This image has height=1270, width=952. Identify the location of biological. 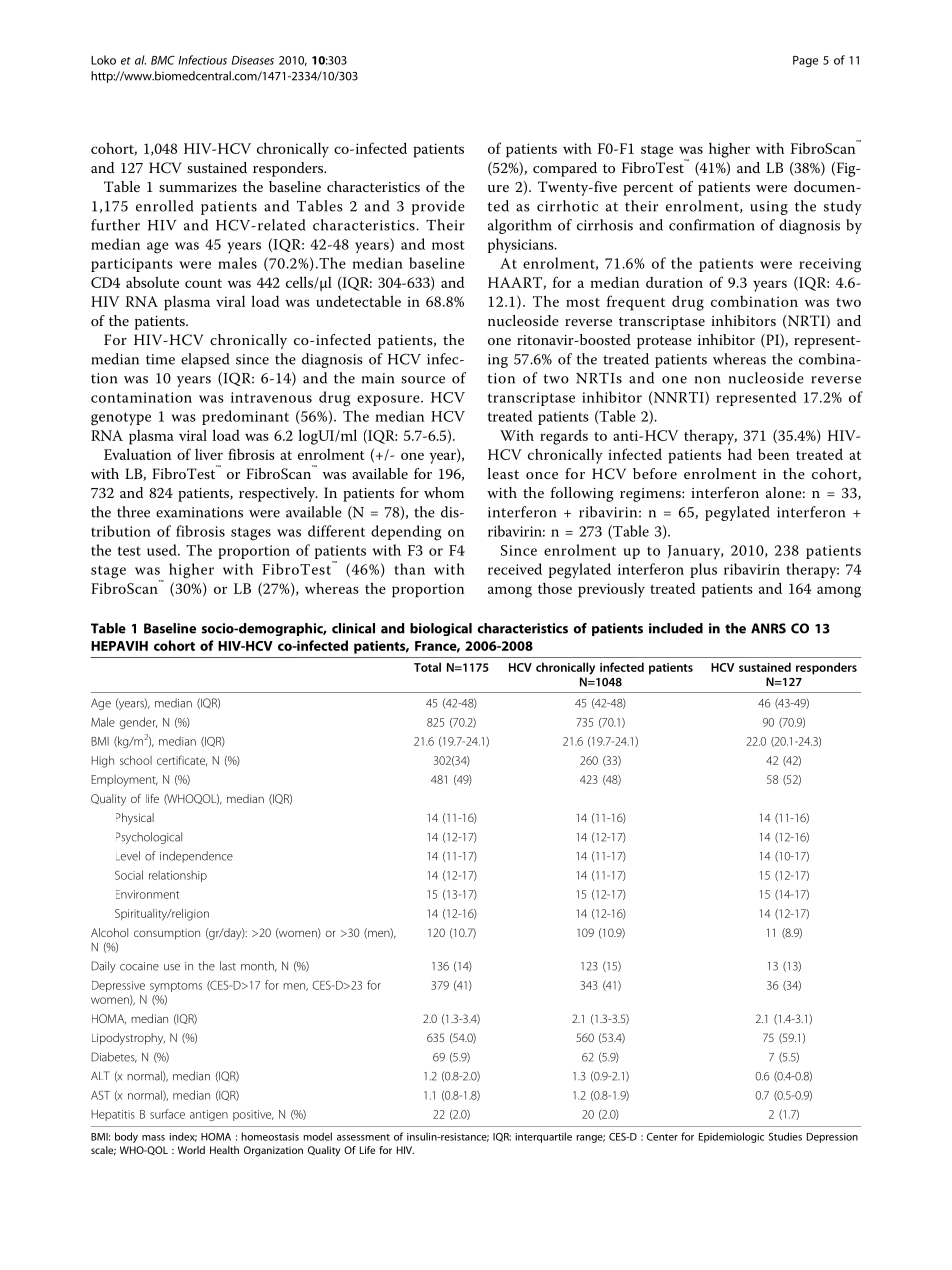
(441, 629).
